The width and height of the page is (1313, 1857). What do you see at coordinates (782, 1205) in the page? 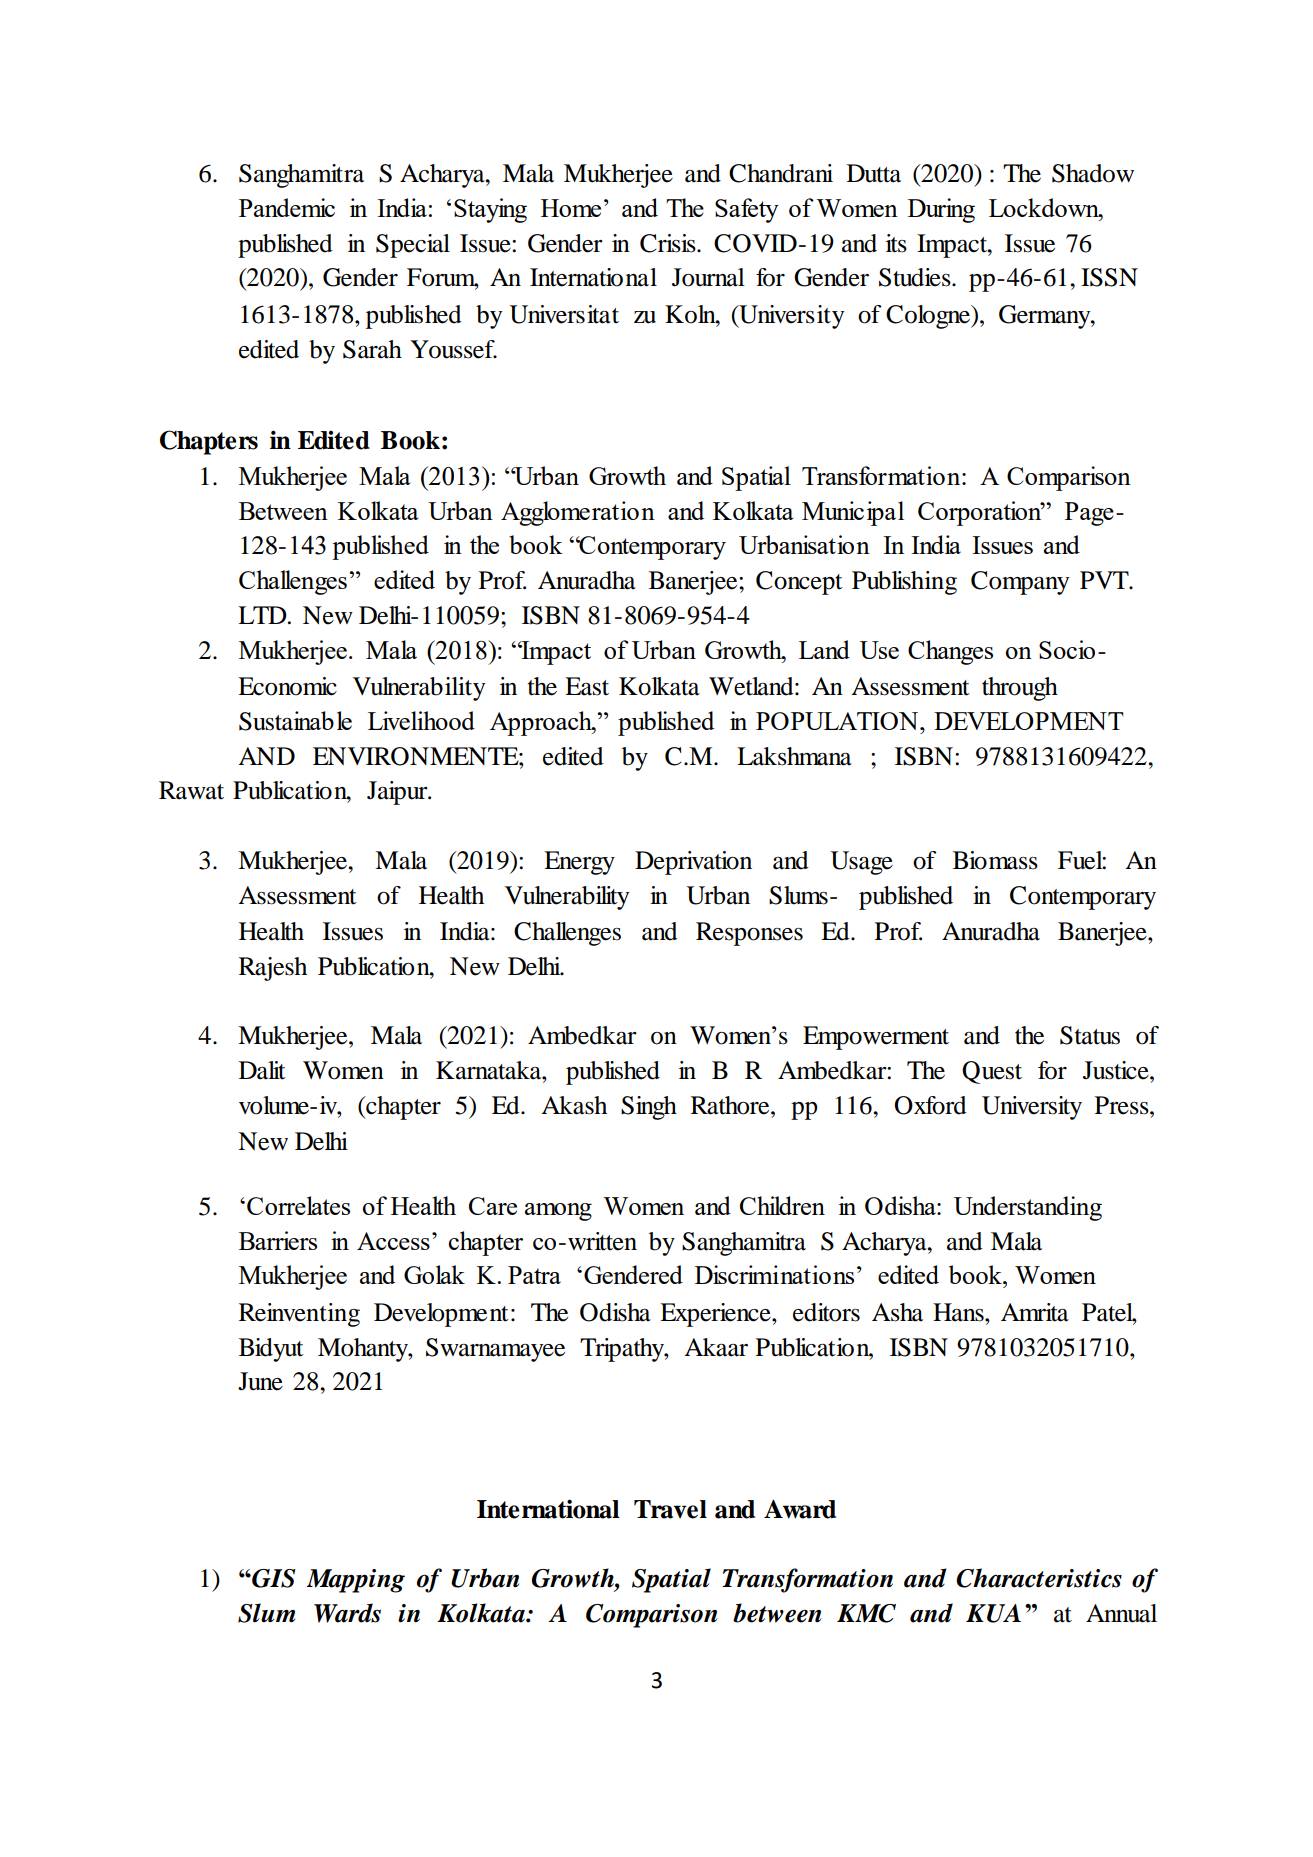
I see `Children` at bounding box center [782, 1205].
